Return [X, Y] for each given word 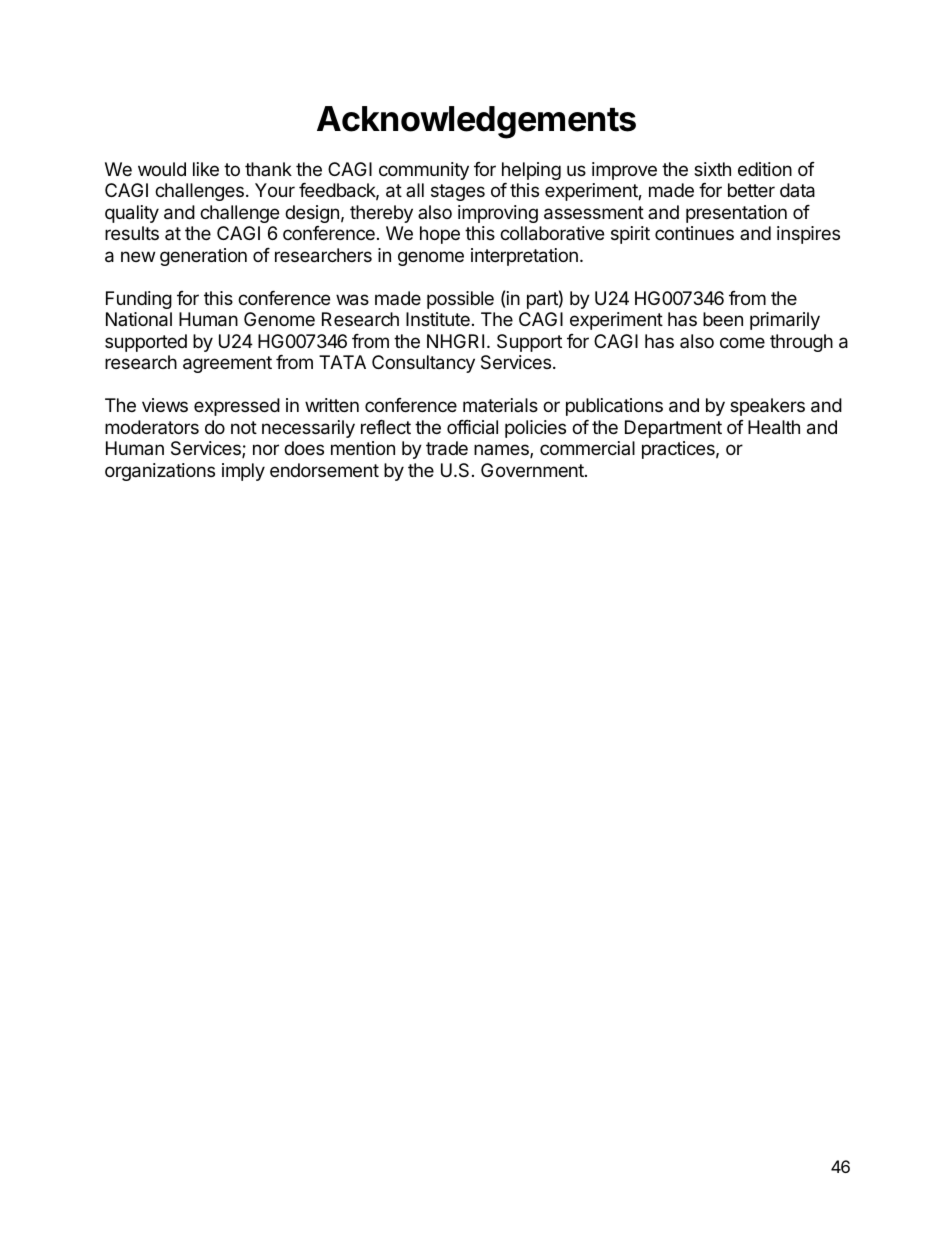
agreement [227, 364]
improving [498, 214]
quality [132, 214]
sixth [712, 169]
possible [460, 300]
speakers [767, 407]
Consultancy [423, 364]
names [502, 451]
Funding [139, 300]
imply [243, 472]
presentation [736, 214]
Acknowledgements [476, 122]
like [206, 169]
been [723, 319]
